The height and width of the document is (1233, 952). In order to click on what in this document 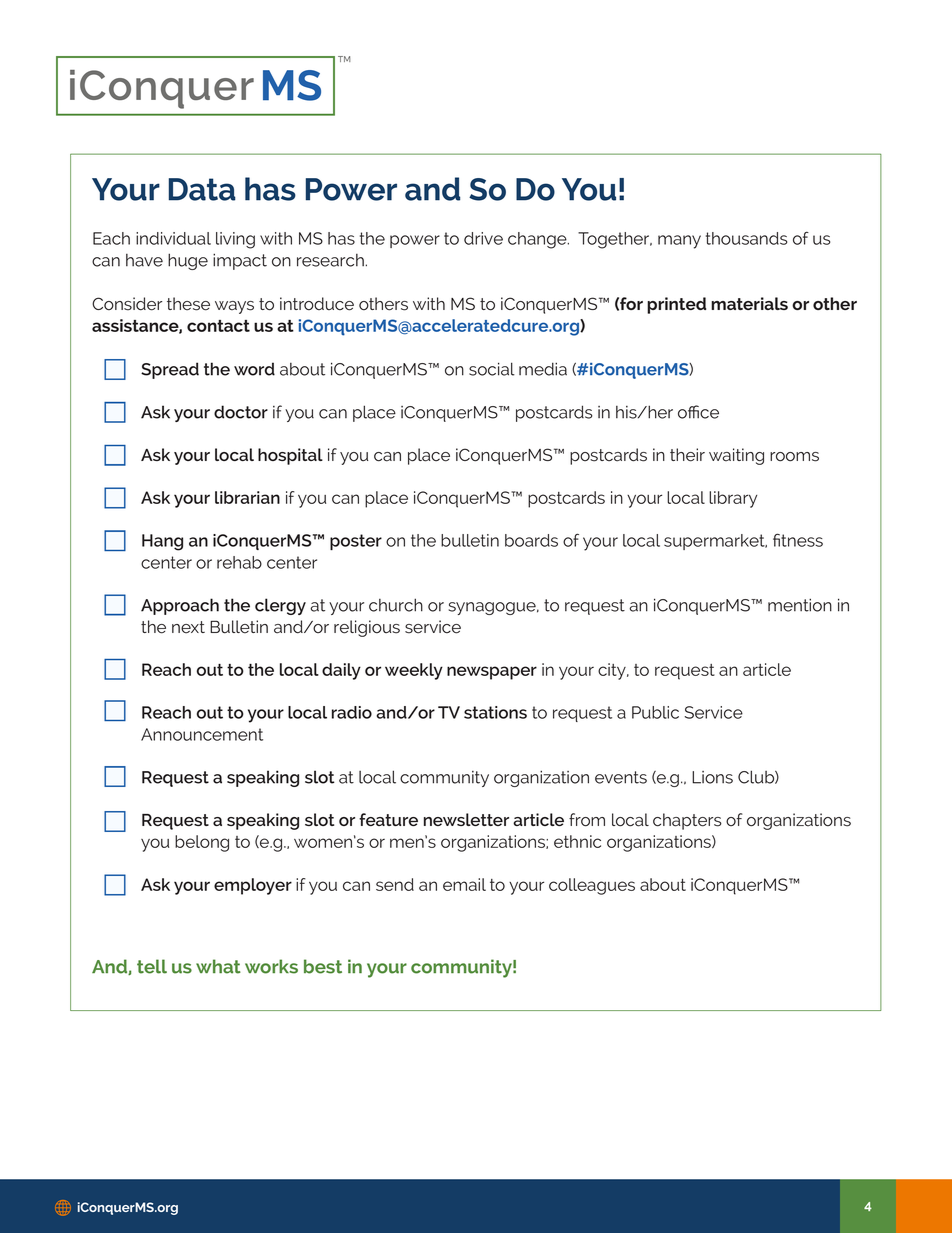, I will do `click(218, 966)`.
